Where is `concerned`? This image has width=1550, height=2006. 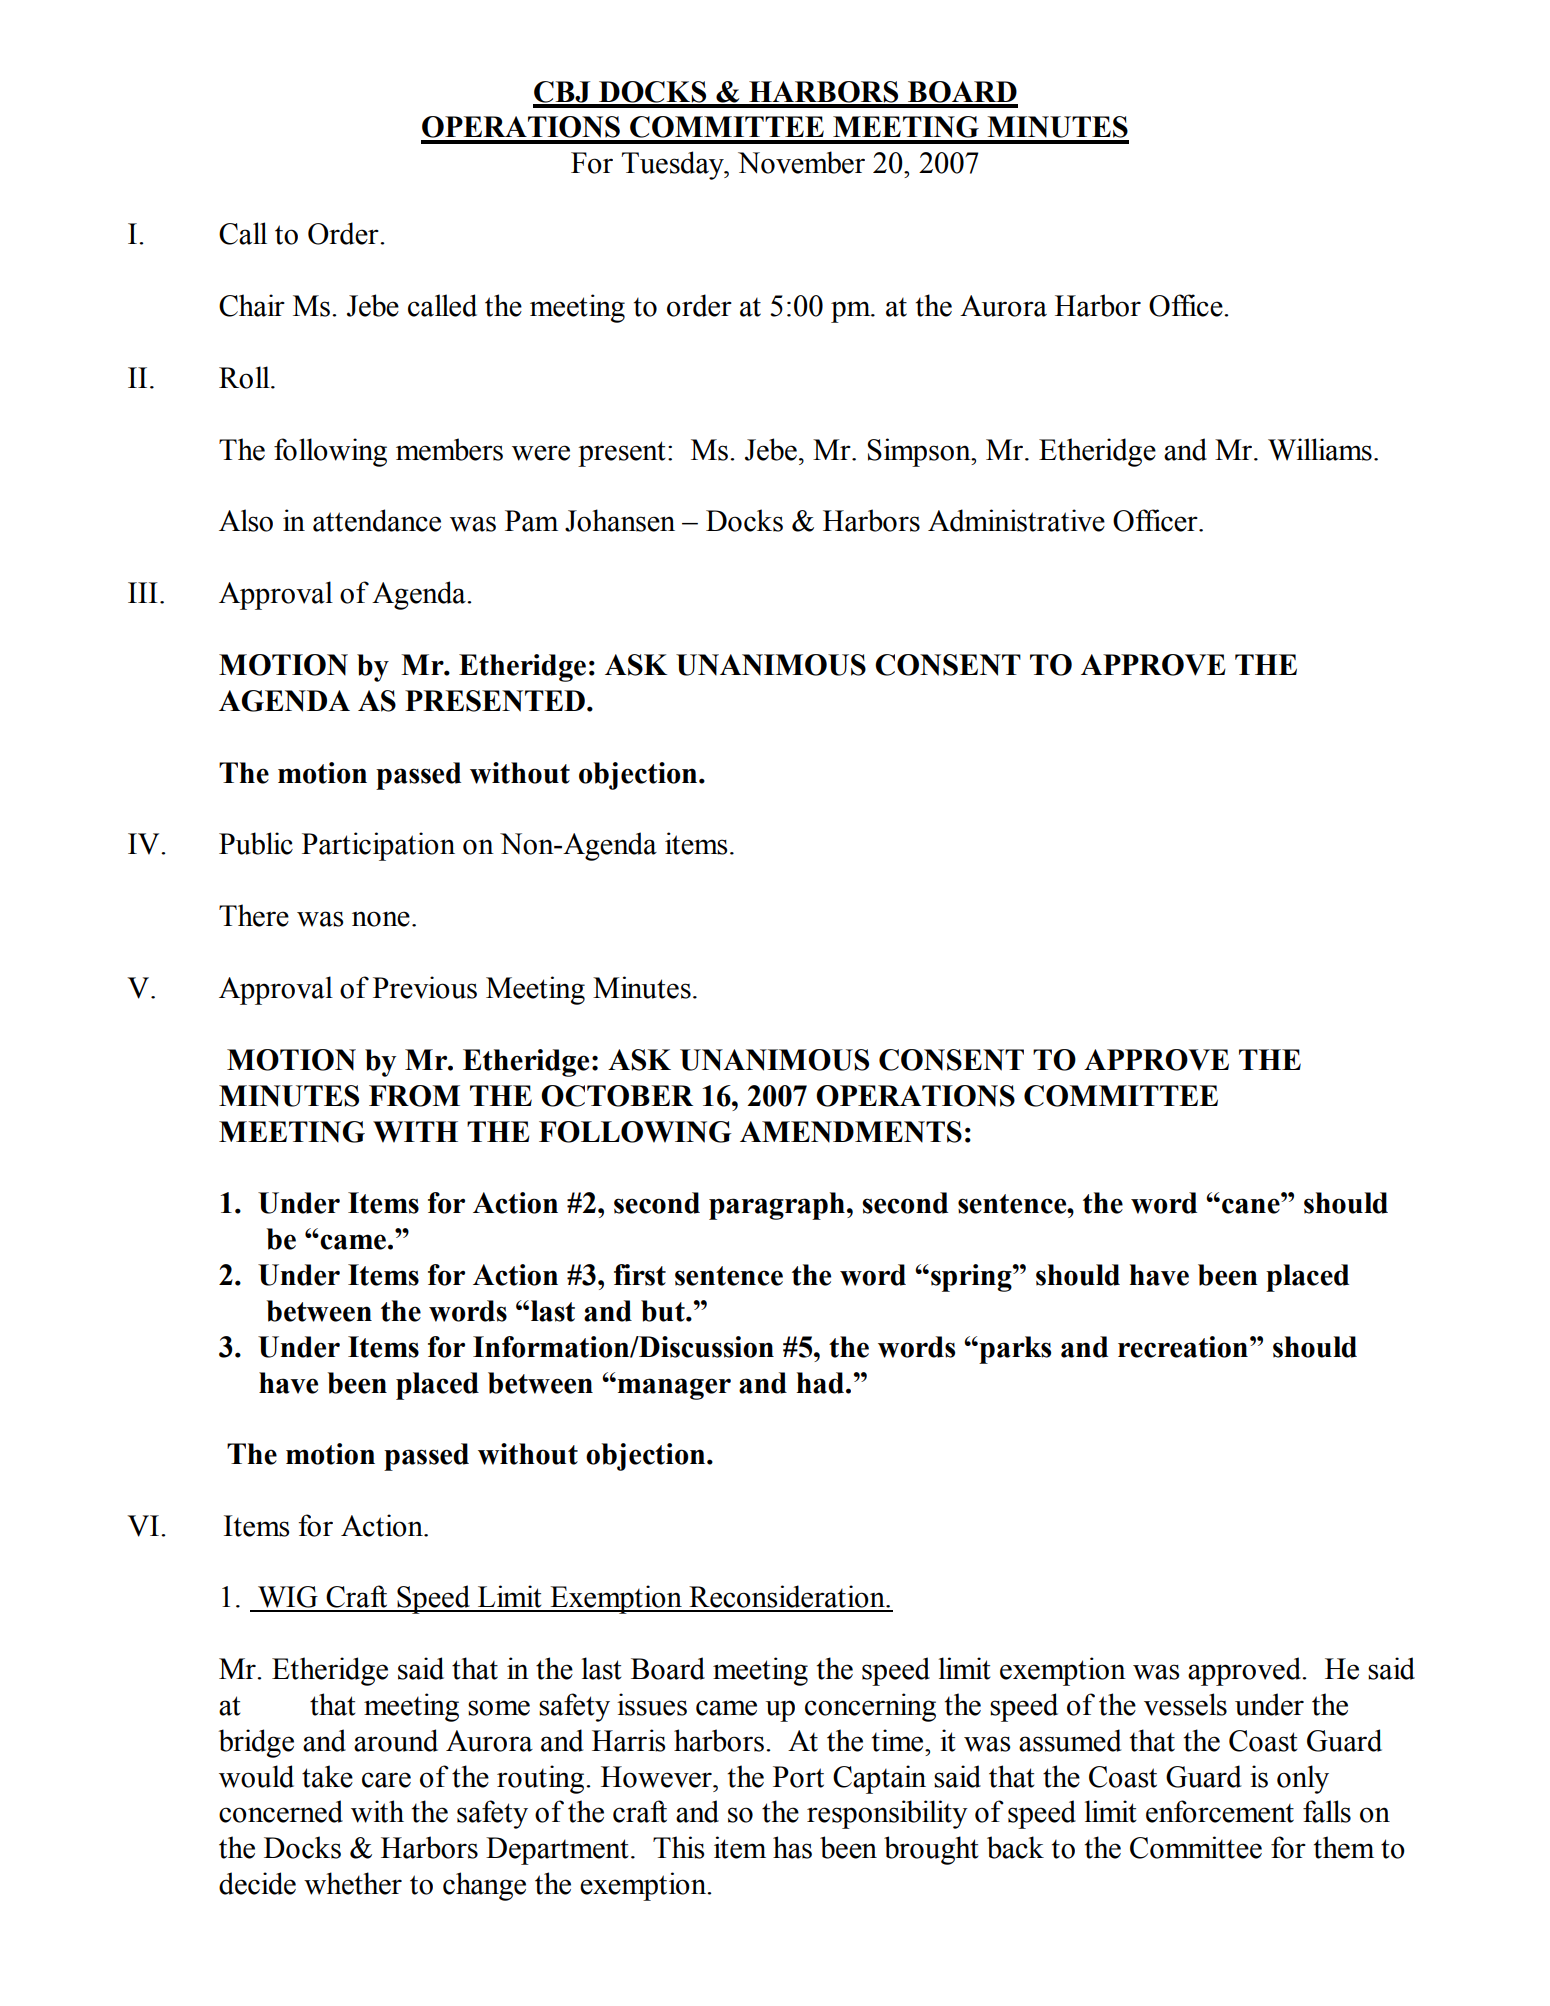
concerned is located at coordinates (281, 1811).
